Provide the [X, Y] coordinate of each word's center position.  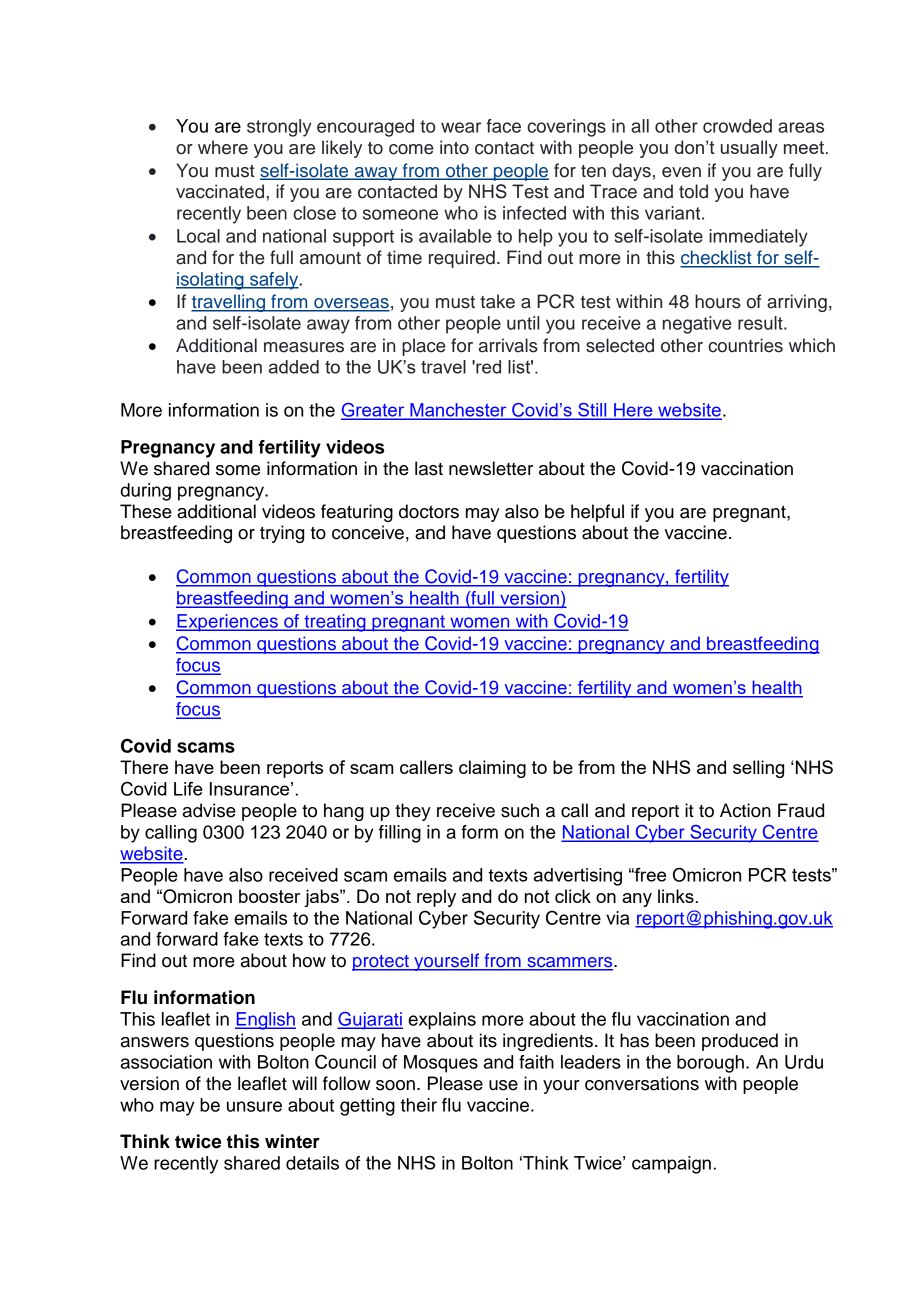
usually [749, 149]
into [454, 147]
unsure [254, 1106]
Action [745, 810]
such [520, 810]
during [146, 492]
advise [209, 810]
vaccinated [220, 191]
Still [592, 411]
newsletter [491, 468]
